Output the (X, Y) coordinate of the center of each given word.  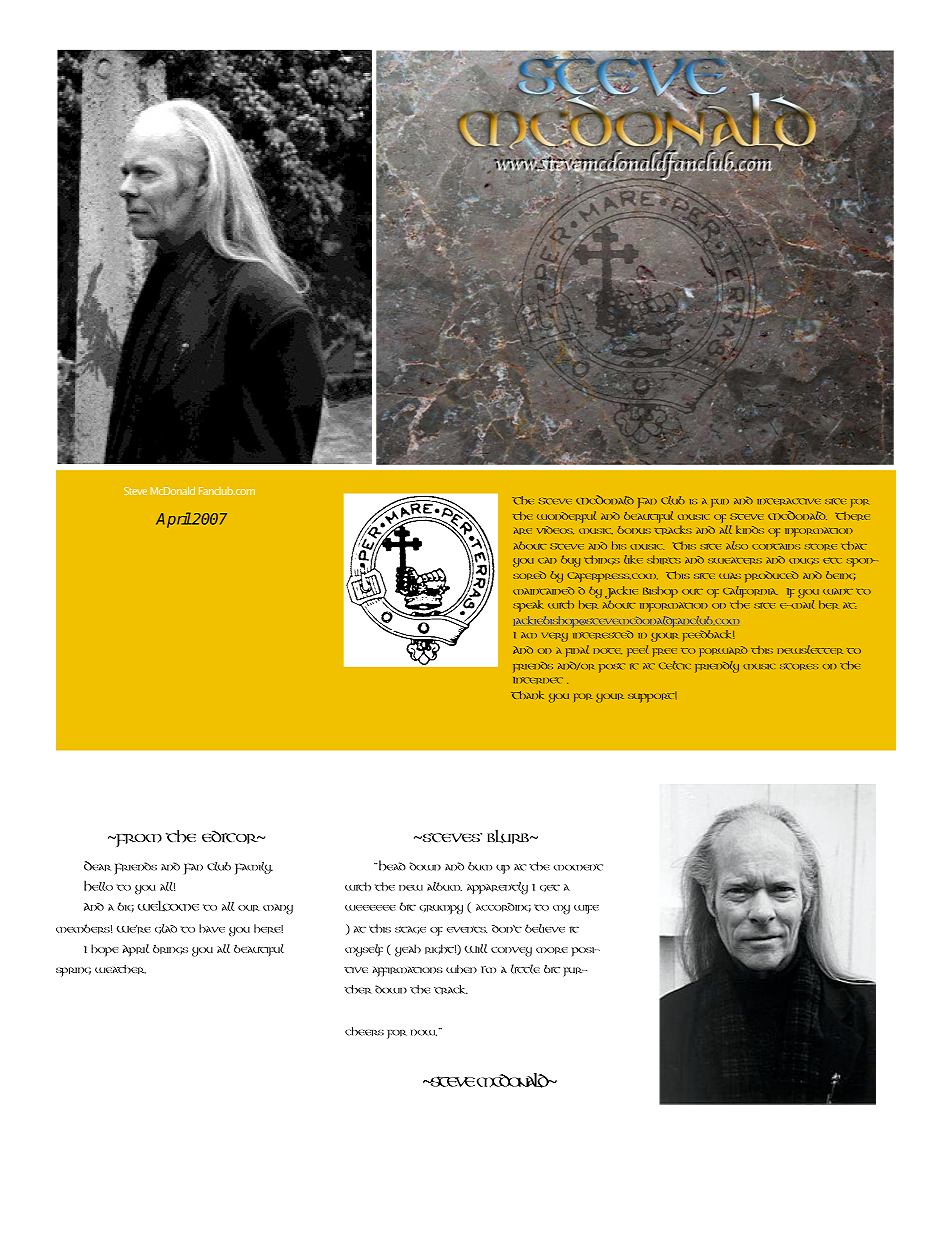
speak (528, 606)
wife (586, 909)
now (424, 1032)
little (525, 969)
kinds (750, 529)
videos (555, 530)
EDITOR (232, 837)
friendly (717, 667)
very (555, 637)
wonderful (566, 517)
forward (723, 651)
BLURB (509, 837)
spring (73, 972)
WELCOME (168, 906)
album (444, 887)
